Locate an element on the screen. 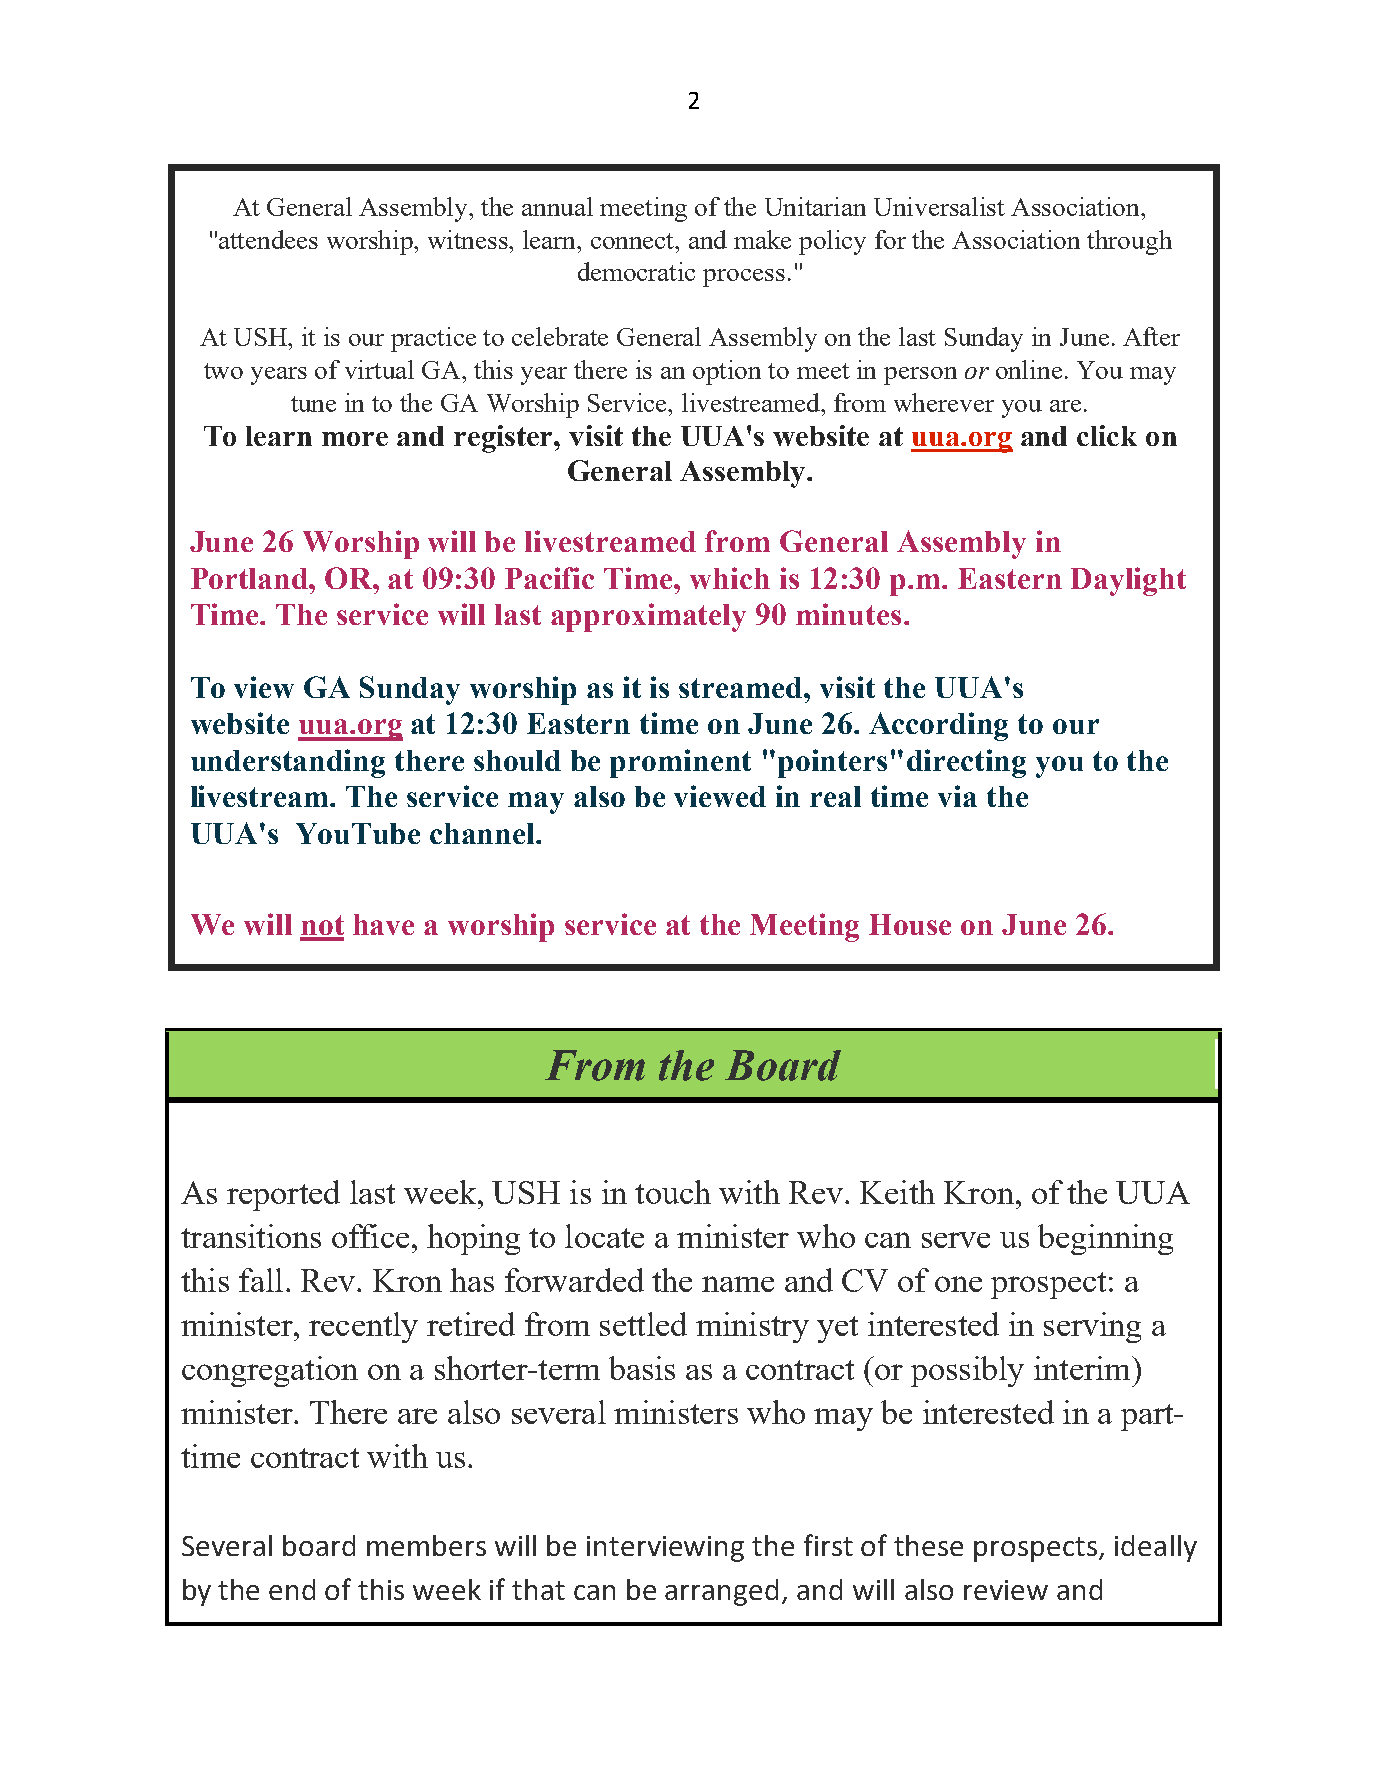  click is located at coordinates (1107, 435).
